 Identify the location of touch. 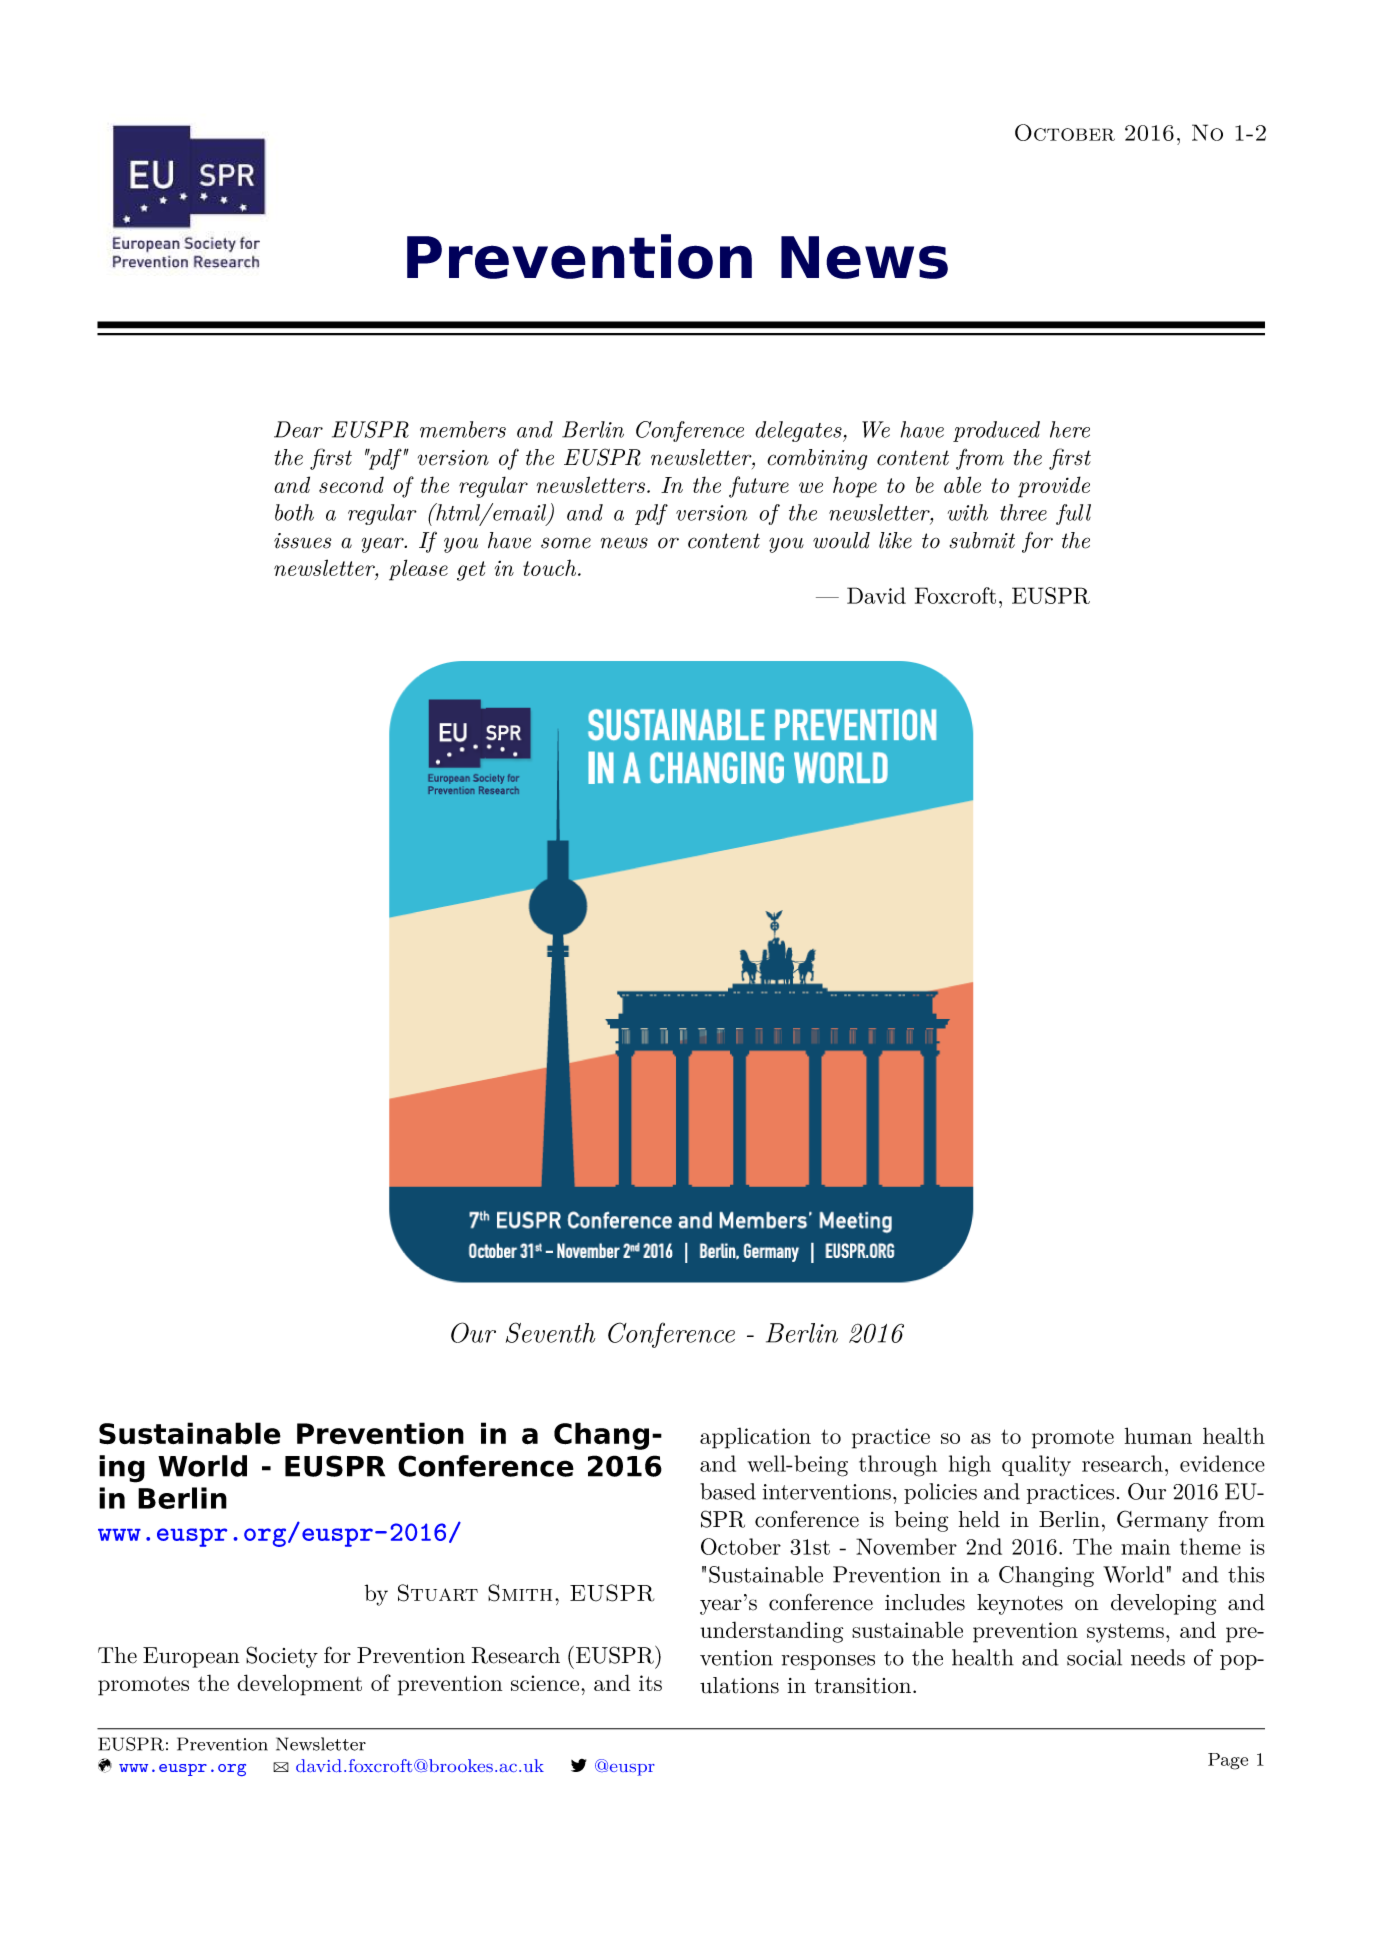
(549, 567).
